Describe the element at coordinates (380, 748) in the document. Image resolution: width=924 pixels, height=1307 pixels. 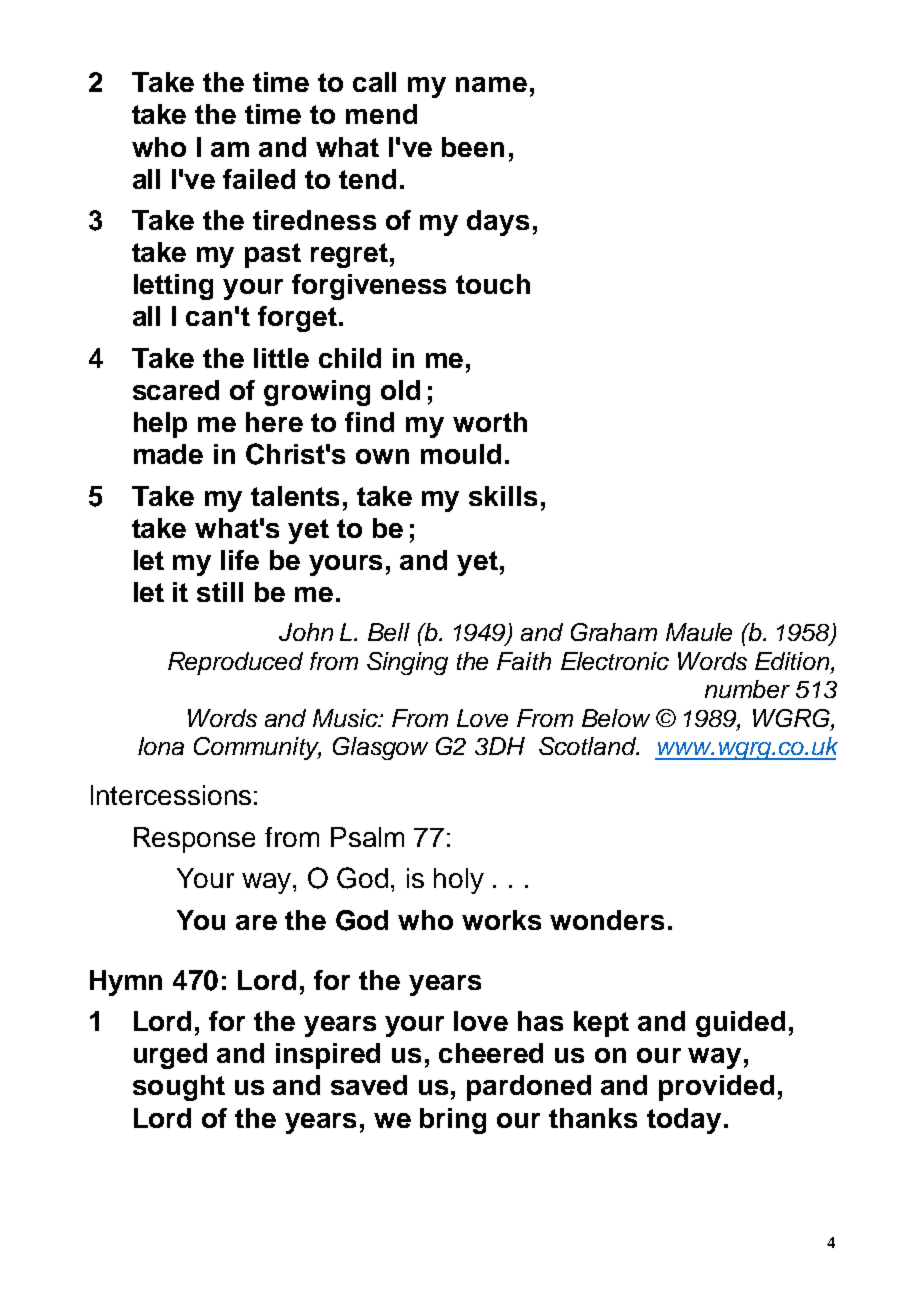
I see `Glasgow` at that location.
